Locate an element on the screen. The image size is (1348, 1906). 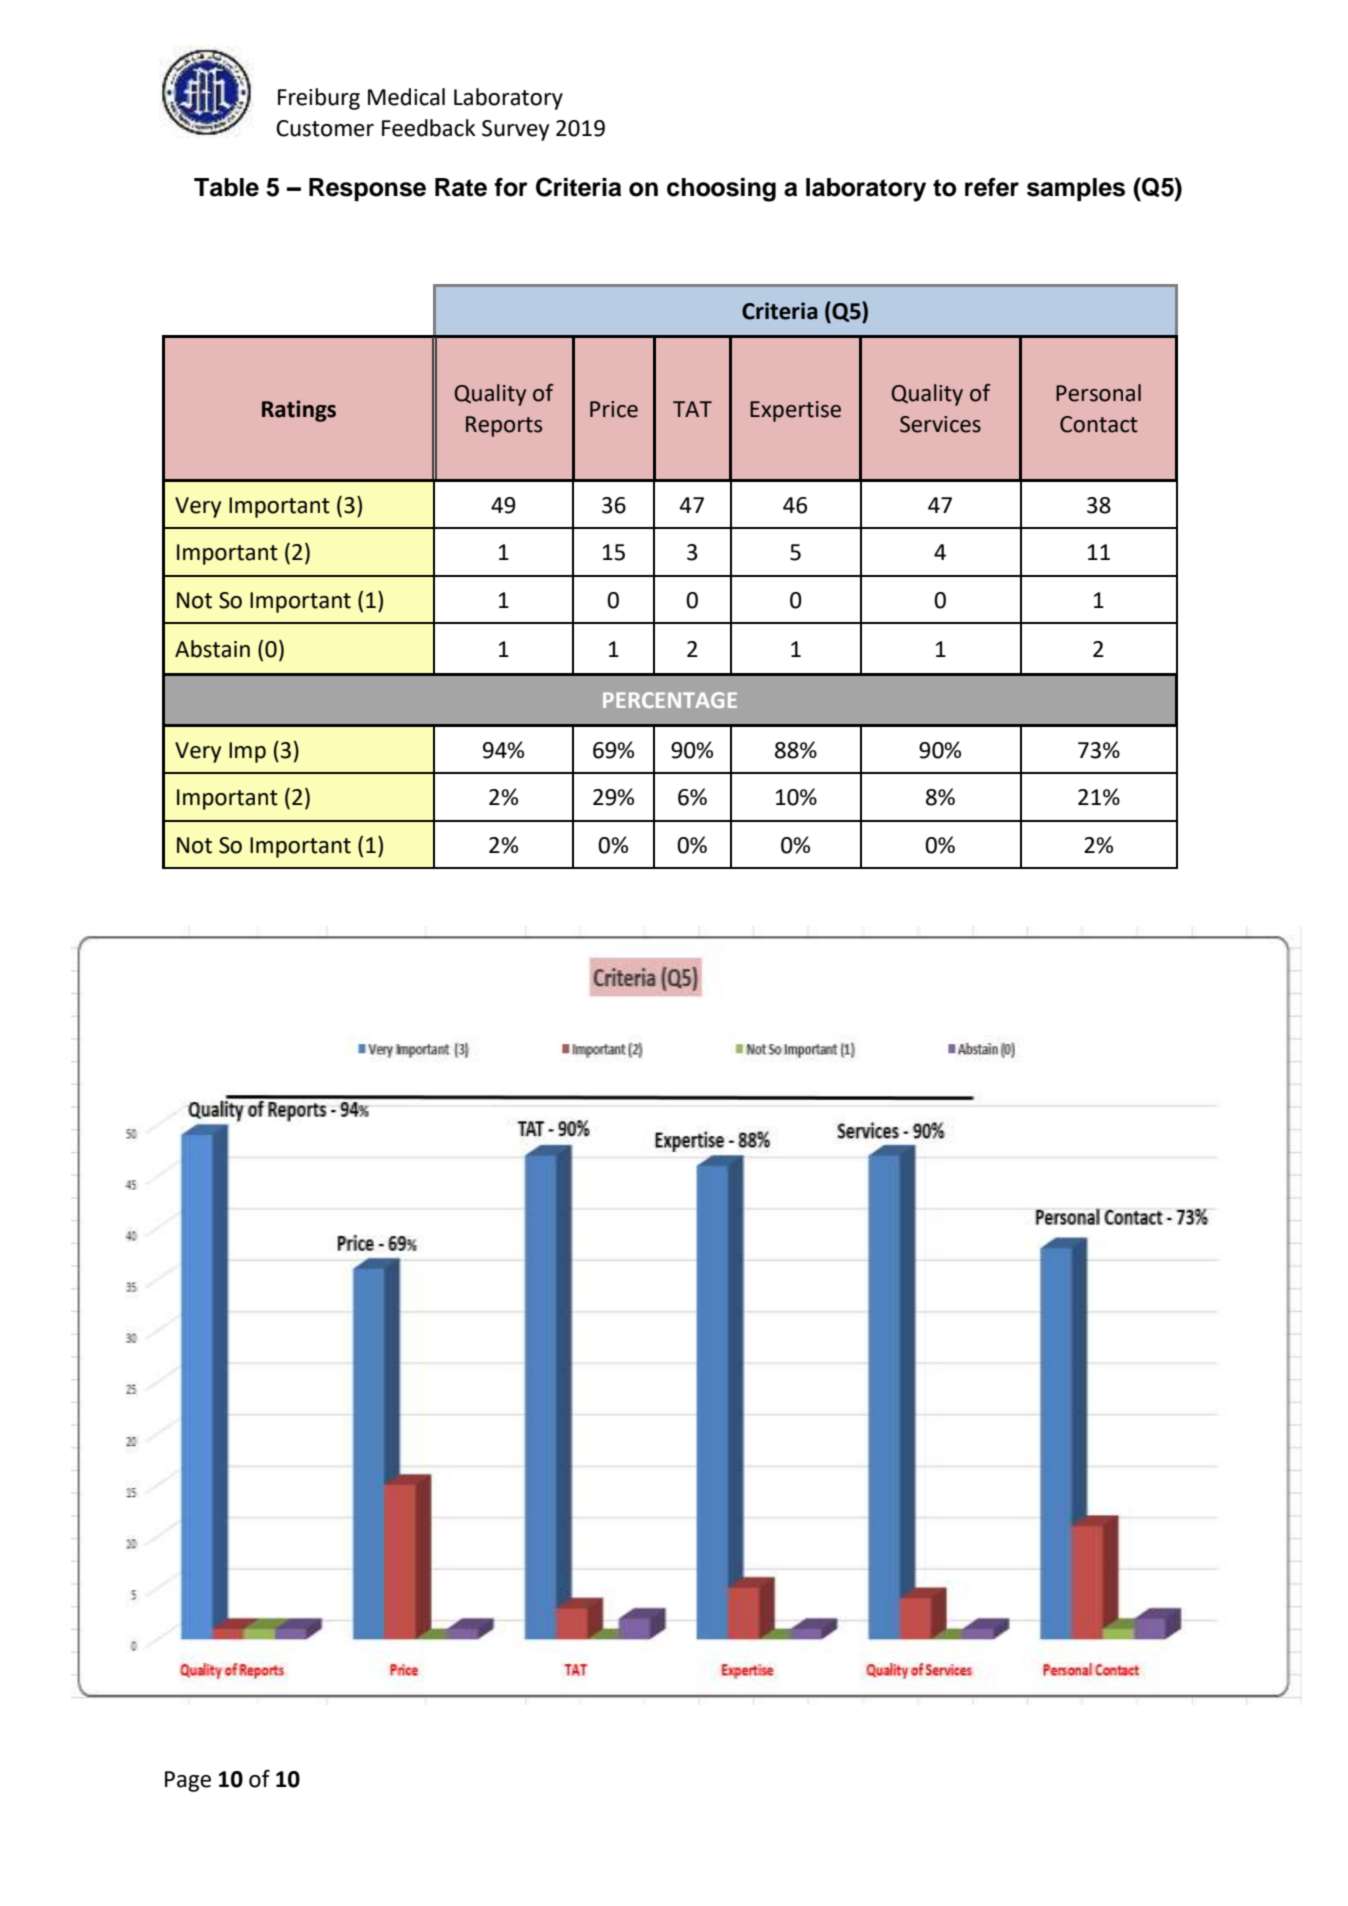
Contact is located at coordinates (1099, 424).
